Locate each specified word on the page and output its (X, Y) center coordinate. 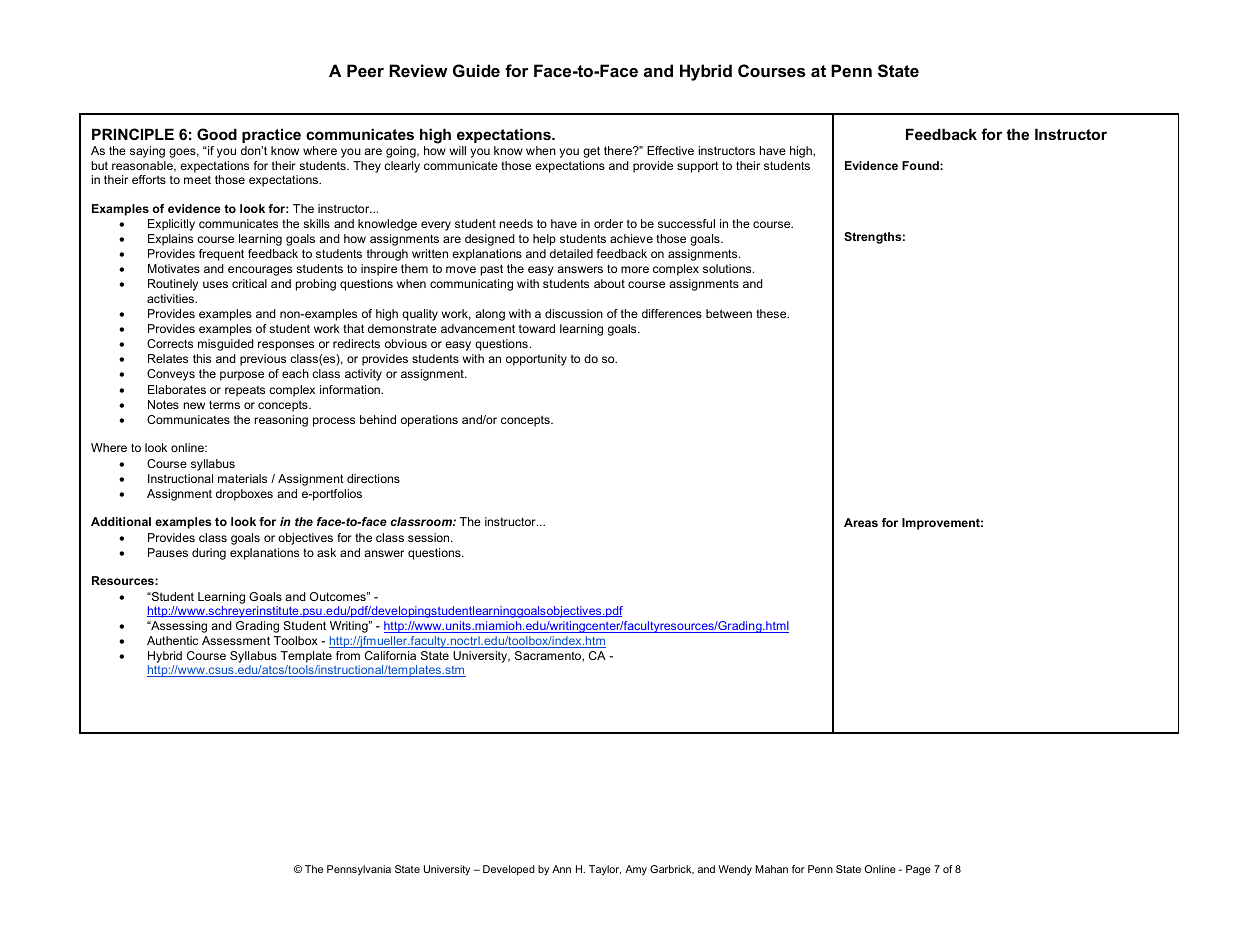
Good (217, 134)
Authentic (172, 640)
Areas (861, 522)
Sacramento (549, 656)
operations (429, 421)
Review (418, 70)
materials (242, 478)
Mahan (771, 869)
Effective (670, 150)
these (772, 313)
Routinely (173, 285)
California (390, 655)
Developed (509, 870)
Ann (561, 869)
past (492, 270)
